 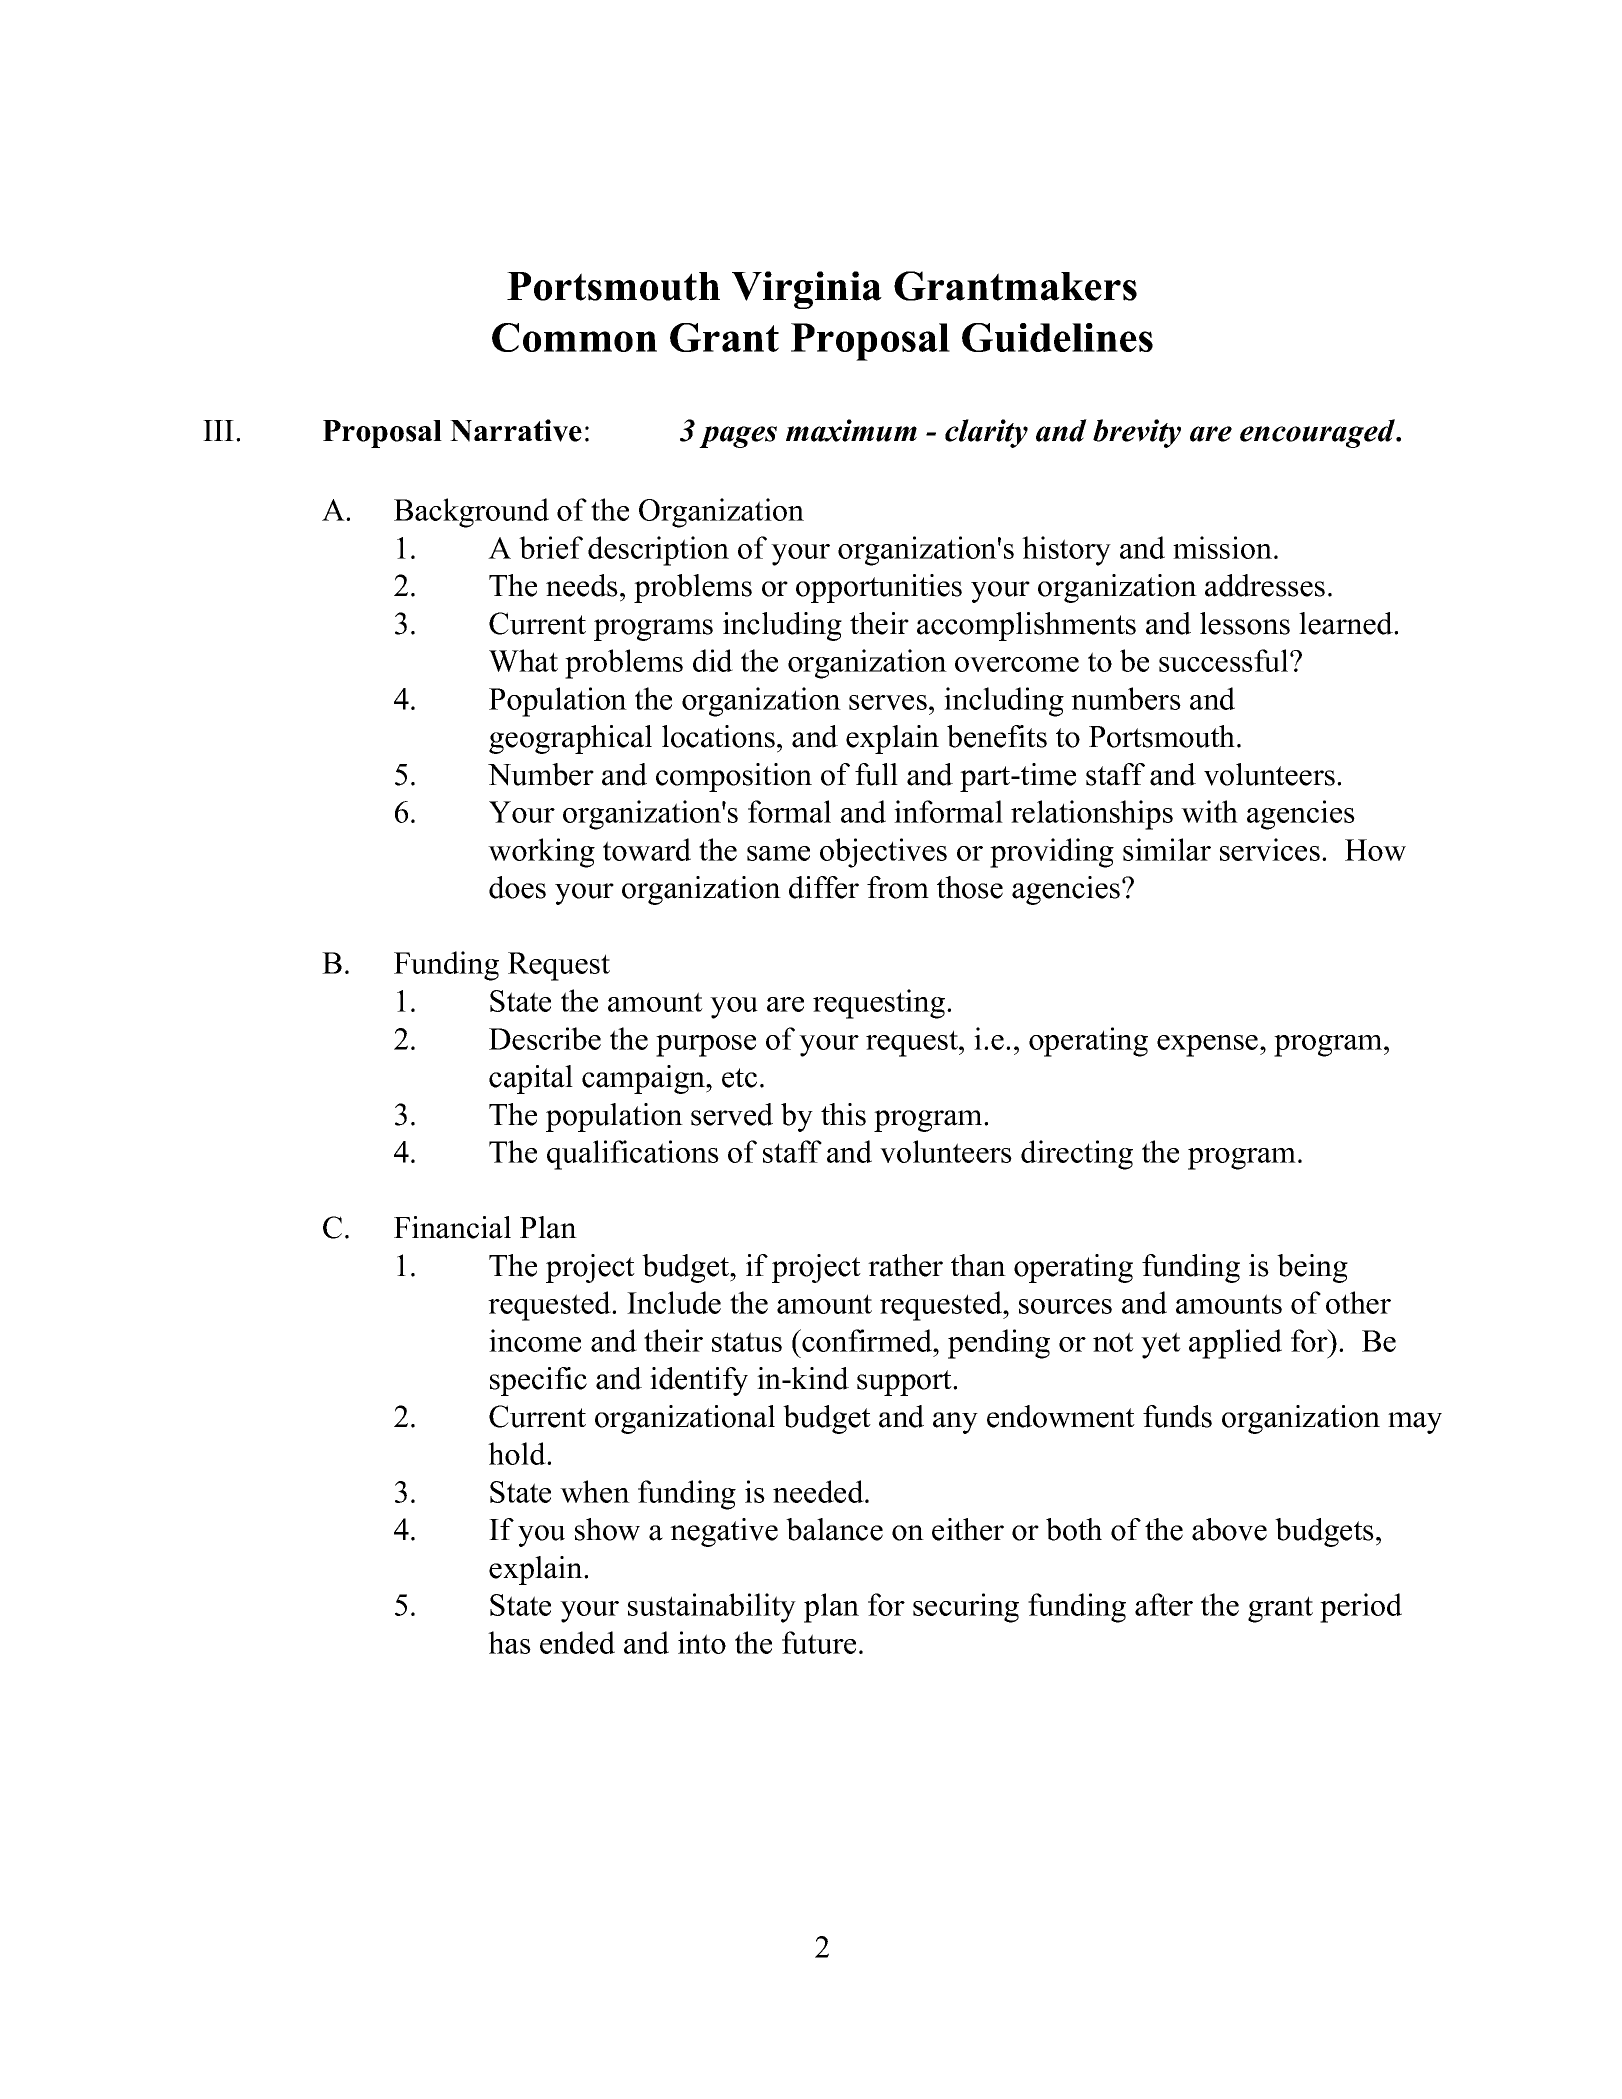 I want to click on Common, so click(x=574, y=337).
